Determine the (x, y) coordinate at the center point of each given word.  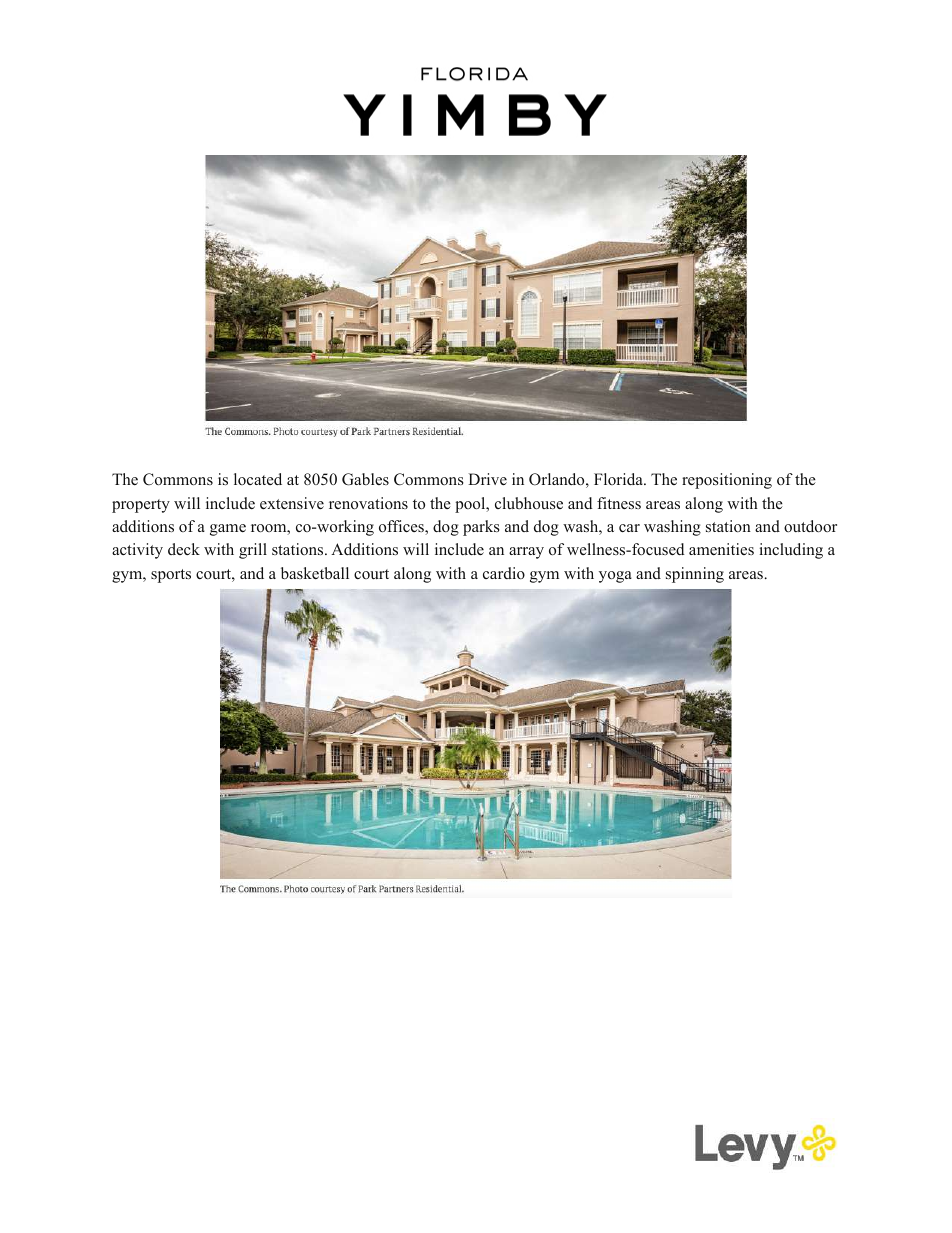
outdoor (810, 526)
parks (481, 528)
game (228, 530)
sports (171, 576)
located (258, 479)
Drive (487, 479)
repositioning (727, 481)
